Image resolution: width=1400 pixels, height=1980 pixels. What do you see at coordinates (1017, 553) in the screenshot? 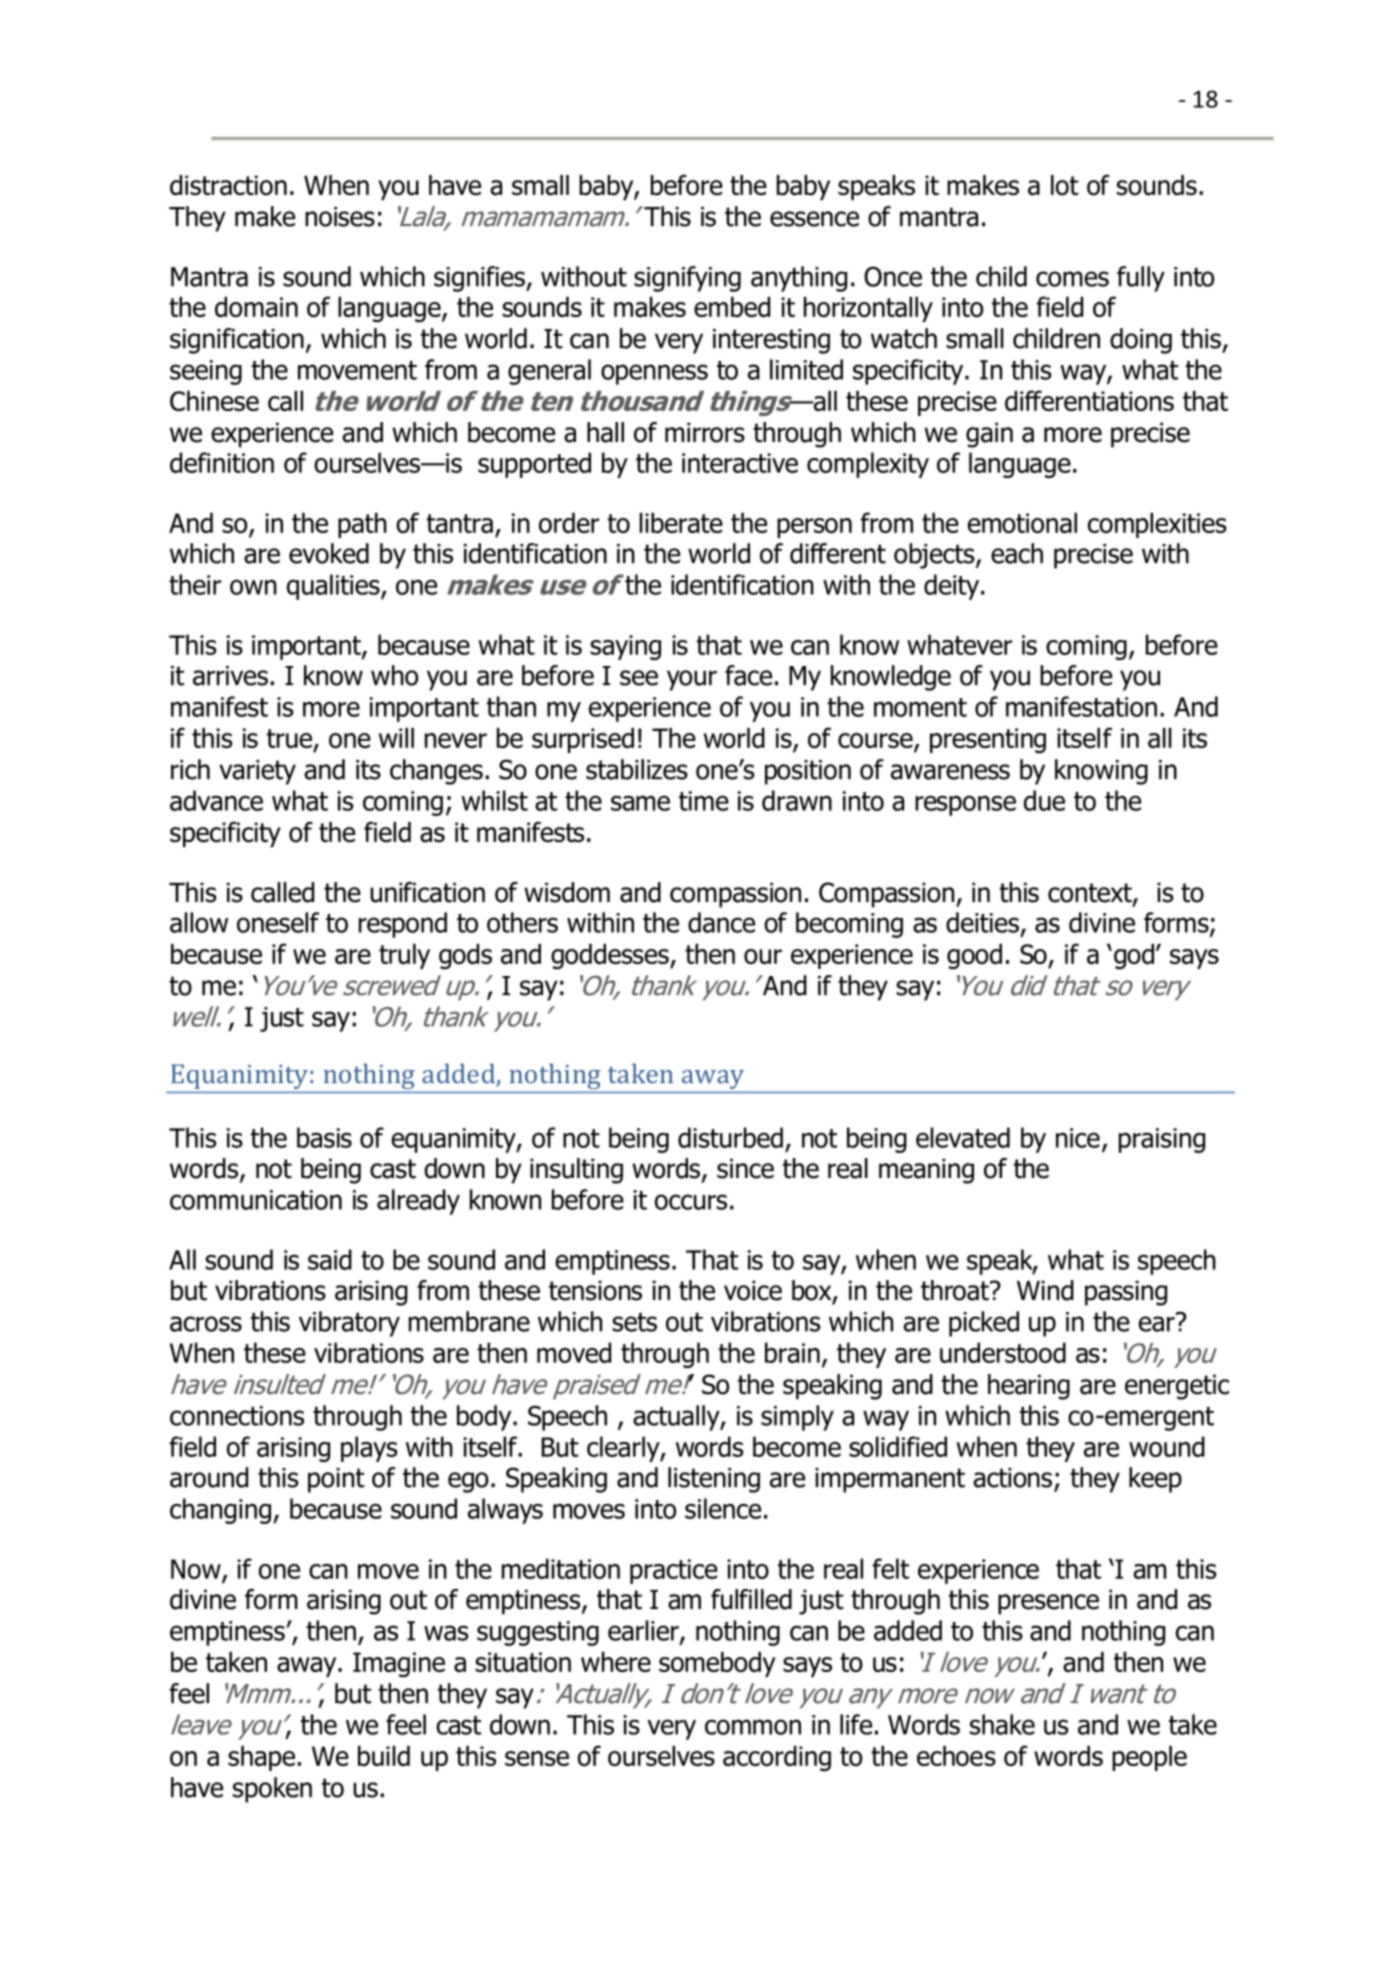
I see `each` at bounding box center [1017, 553].
